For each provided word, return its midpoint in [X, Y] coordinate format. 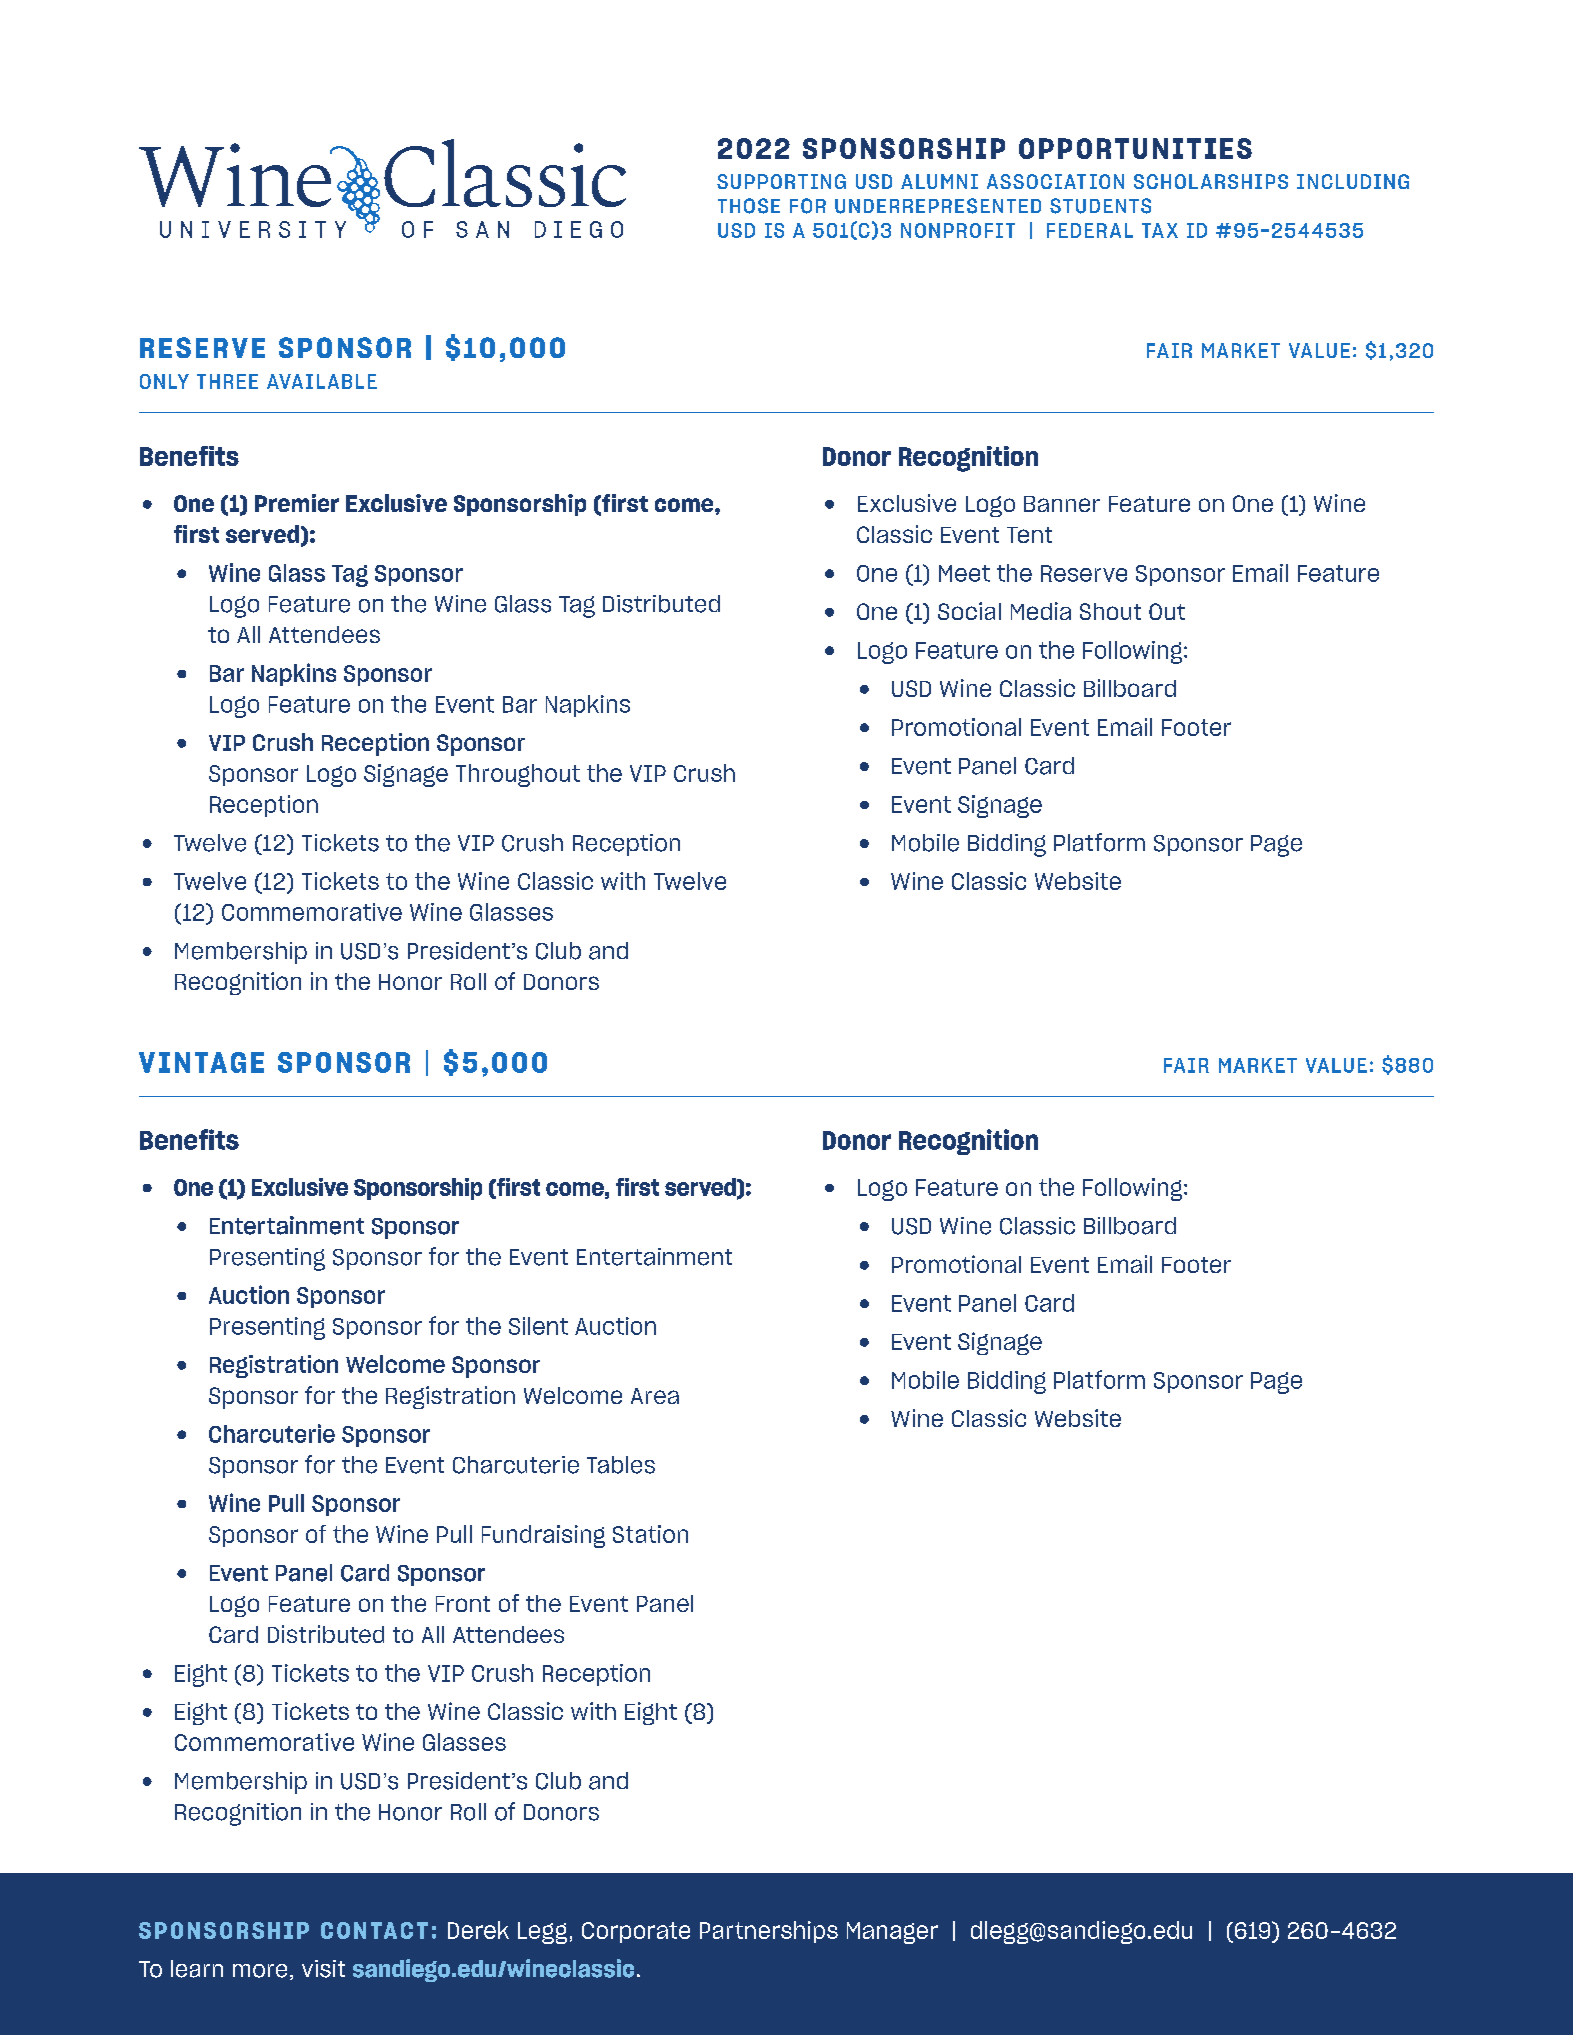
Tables [621, 1465]
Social [969, 611]
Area [655, 1396]
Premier [297, 503]
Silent [538, 1326]
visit [323, 1969]
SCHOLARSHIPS [1211, 181]
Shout [1110, 611]
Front [463, 1604]
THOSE [749, 206]
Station [650, 1534]
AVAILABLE [322, 381]
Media [1041, 611]
